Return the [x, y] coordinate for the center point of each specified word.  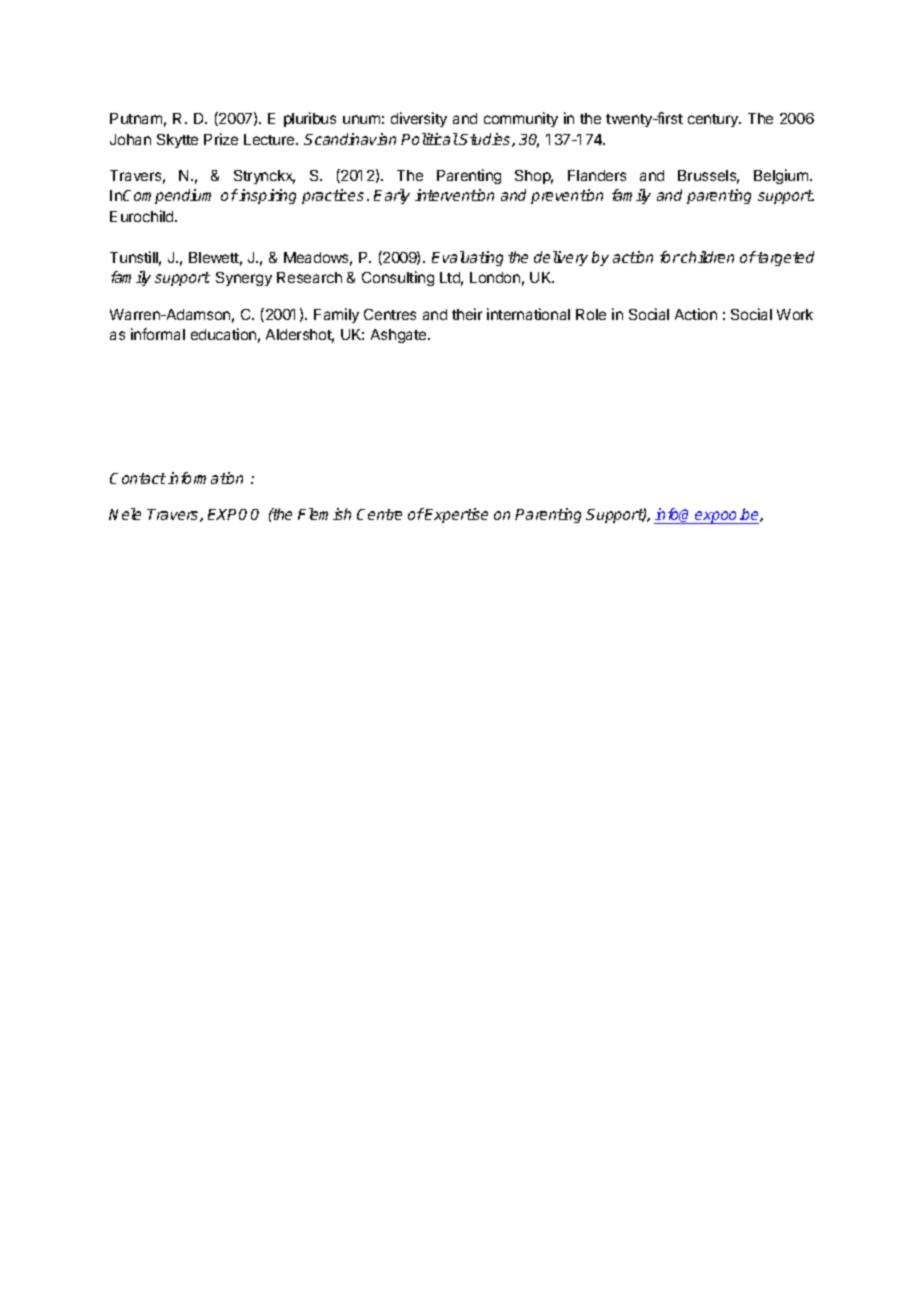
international [528, 314]
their [467, 314]
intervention [454, 195]
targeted [785, 258]
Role [591, 314]
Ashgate [400, 336]
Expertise [456, 515]
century [714, 120]
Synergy [244, 279]
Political [429, 139]
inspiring [267, 196]
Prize [221, 139]
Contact [138, 478]
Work [795, 314]
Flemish [324, 514]
